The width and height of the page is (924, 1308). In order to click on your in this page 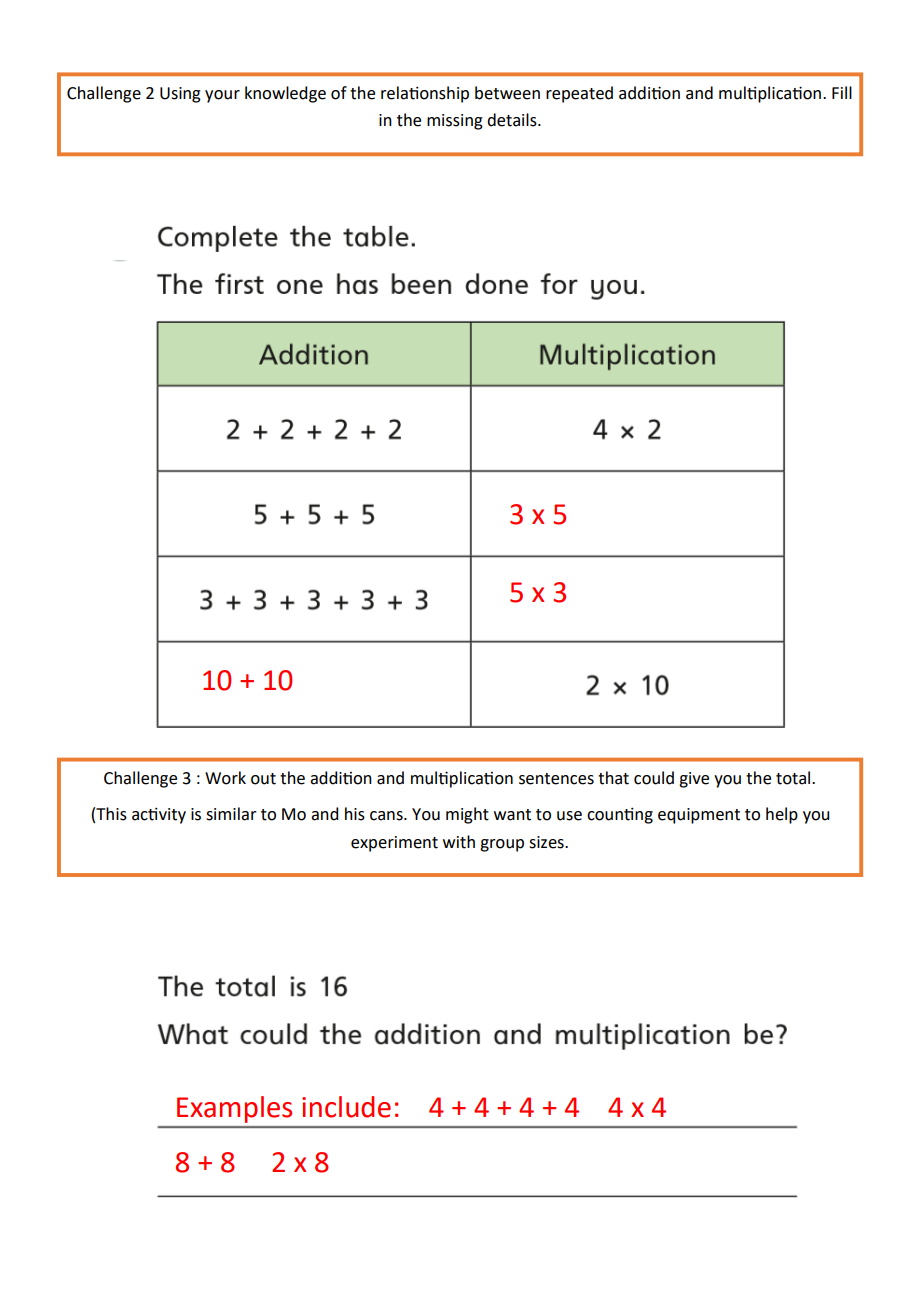, I will do `click(222, 96)`.
